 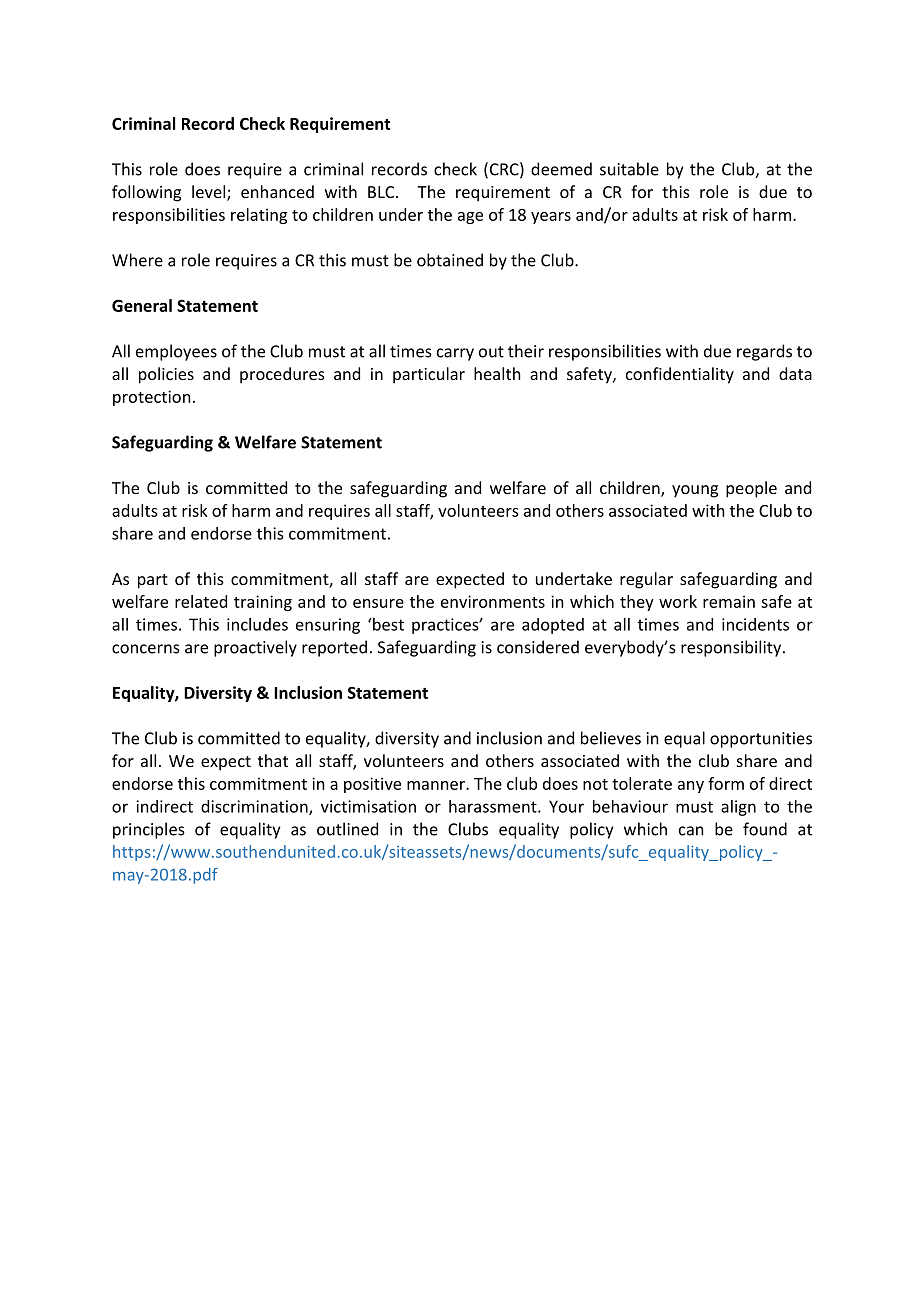 What do you see at coordinates (470, 218) in the screenshot?
I see `age` at bounding box center [470, 218].
